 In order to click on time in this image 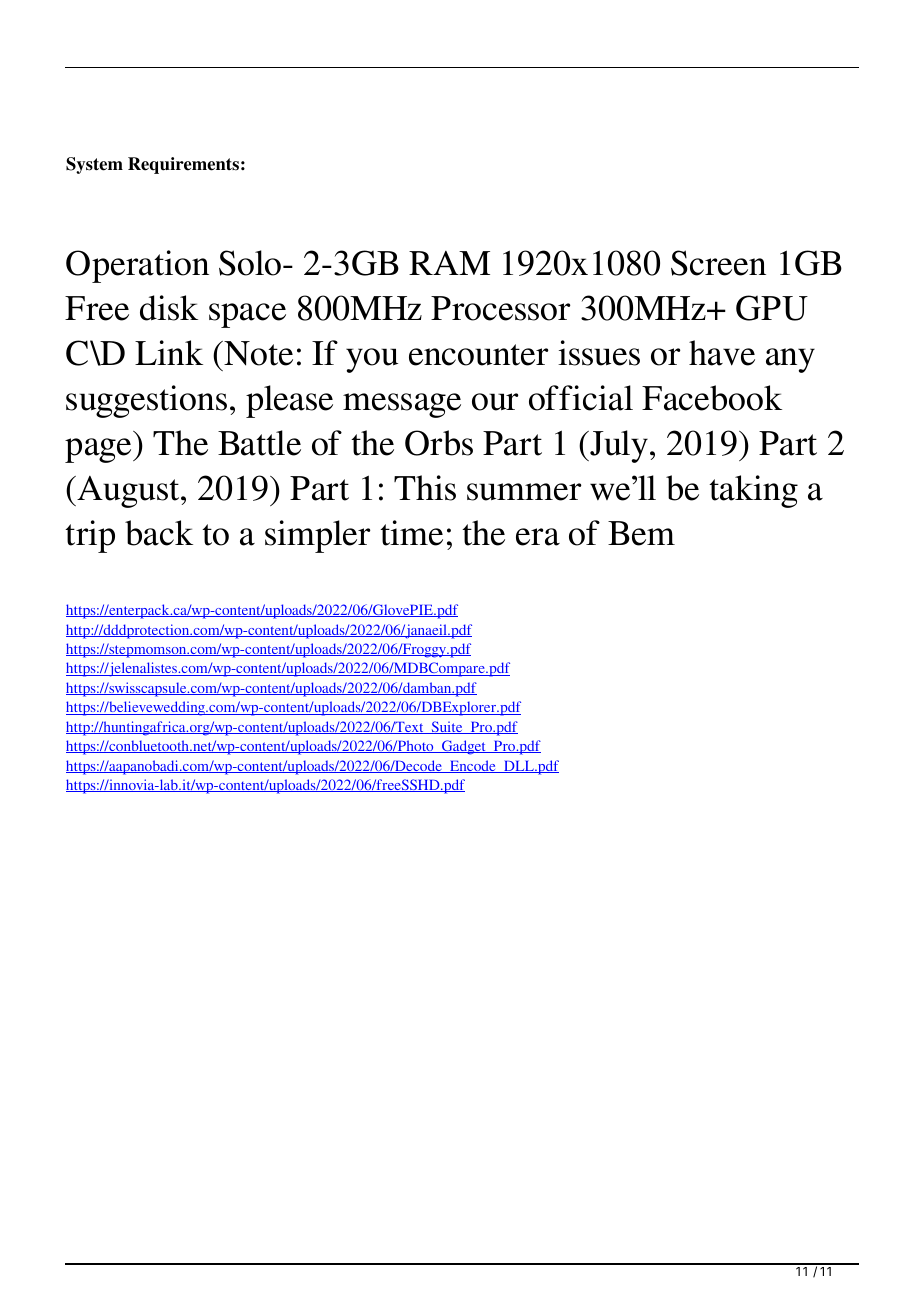, I will do `click(411, 533)`.
